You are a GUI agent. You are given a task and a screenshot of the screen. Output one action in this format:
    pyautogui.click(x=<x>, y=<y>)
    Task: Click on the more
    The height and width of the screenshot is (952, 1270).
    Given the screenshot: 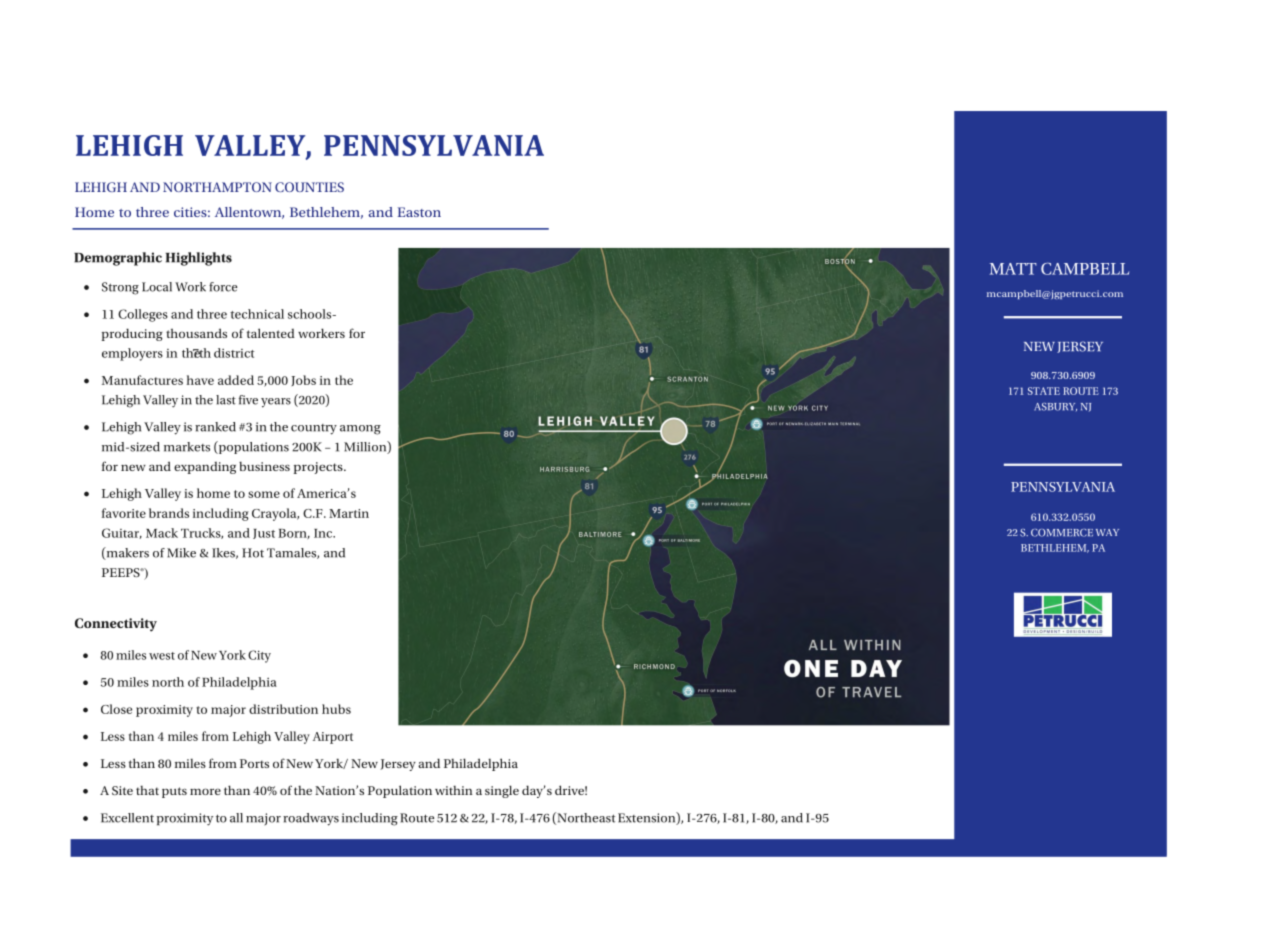 What is the action you would take?
    pyautogui.click(x=205, y=791)
